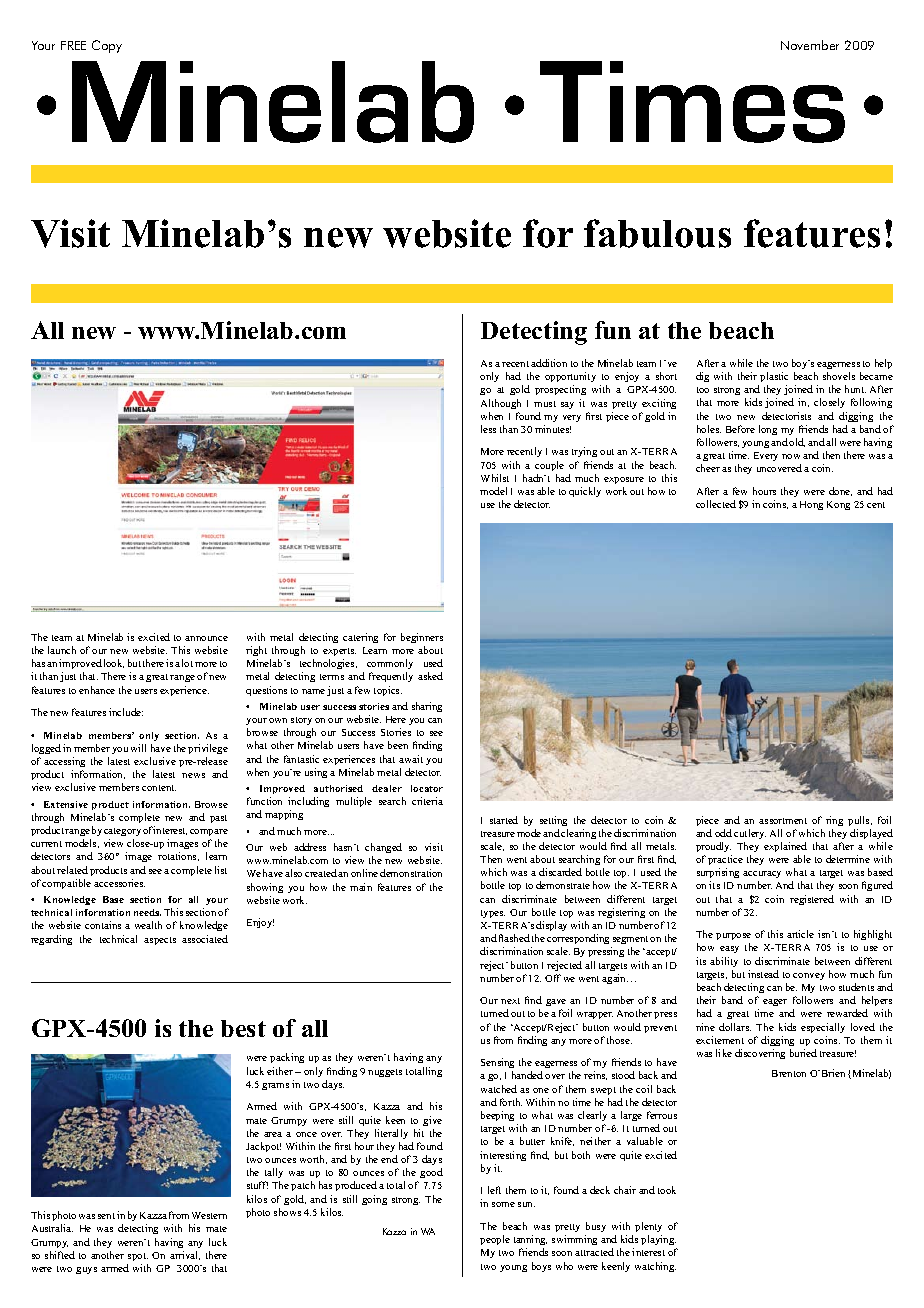  What do you see at coordinates (73, 45) in the screenshot?
I see `FREE` at bounding box center [73, 45].
